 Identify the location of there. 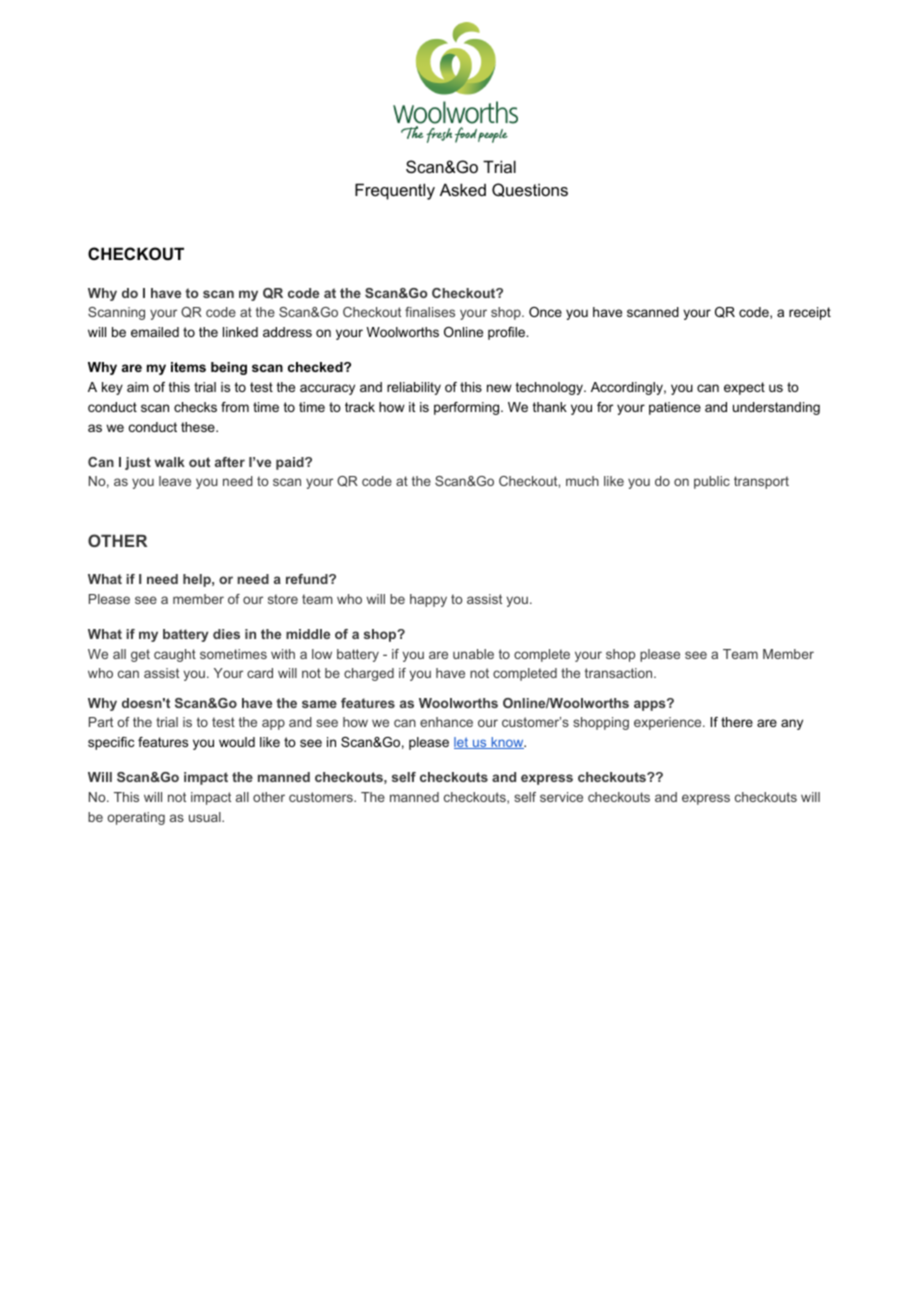
(737, 722).
